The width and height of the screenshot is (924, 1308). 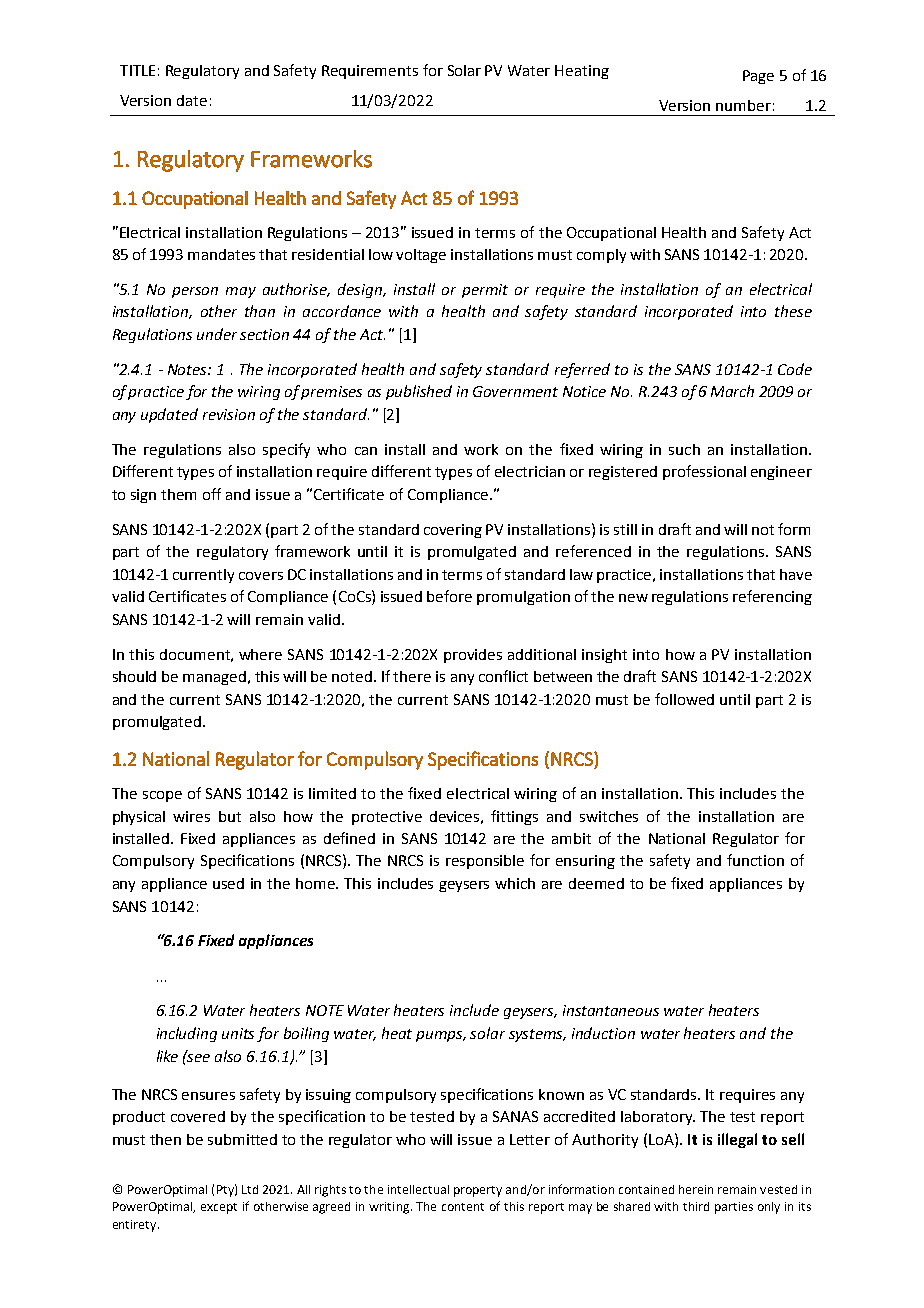 What do you see at coordinates (478, 1191) in the screenshot?
I see `property` at bounding box center [478, 1191].
